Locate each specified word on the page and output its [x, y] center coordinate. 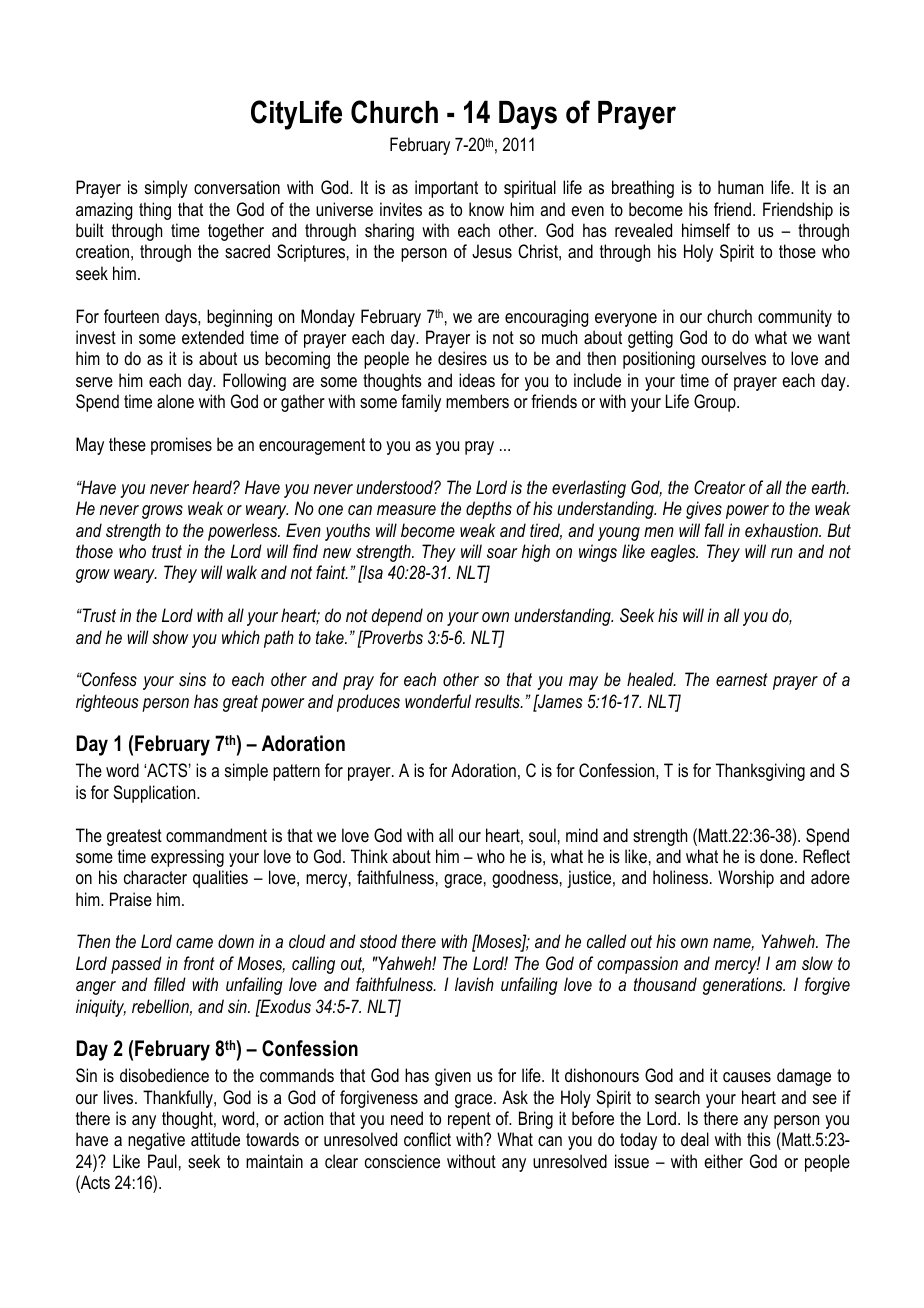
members [477, 401]
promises [181, 446]
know [486, 209]
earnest [742, 679]
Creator [720, 487]
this [759, 1139]
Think [369, 856]
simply [166, 189]
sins [192, 679]
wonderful [438, 701]
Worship [746, 879]
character [155, 877]
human [740, 187]
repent [469, 1120]
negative [156, 1141]
